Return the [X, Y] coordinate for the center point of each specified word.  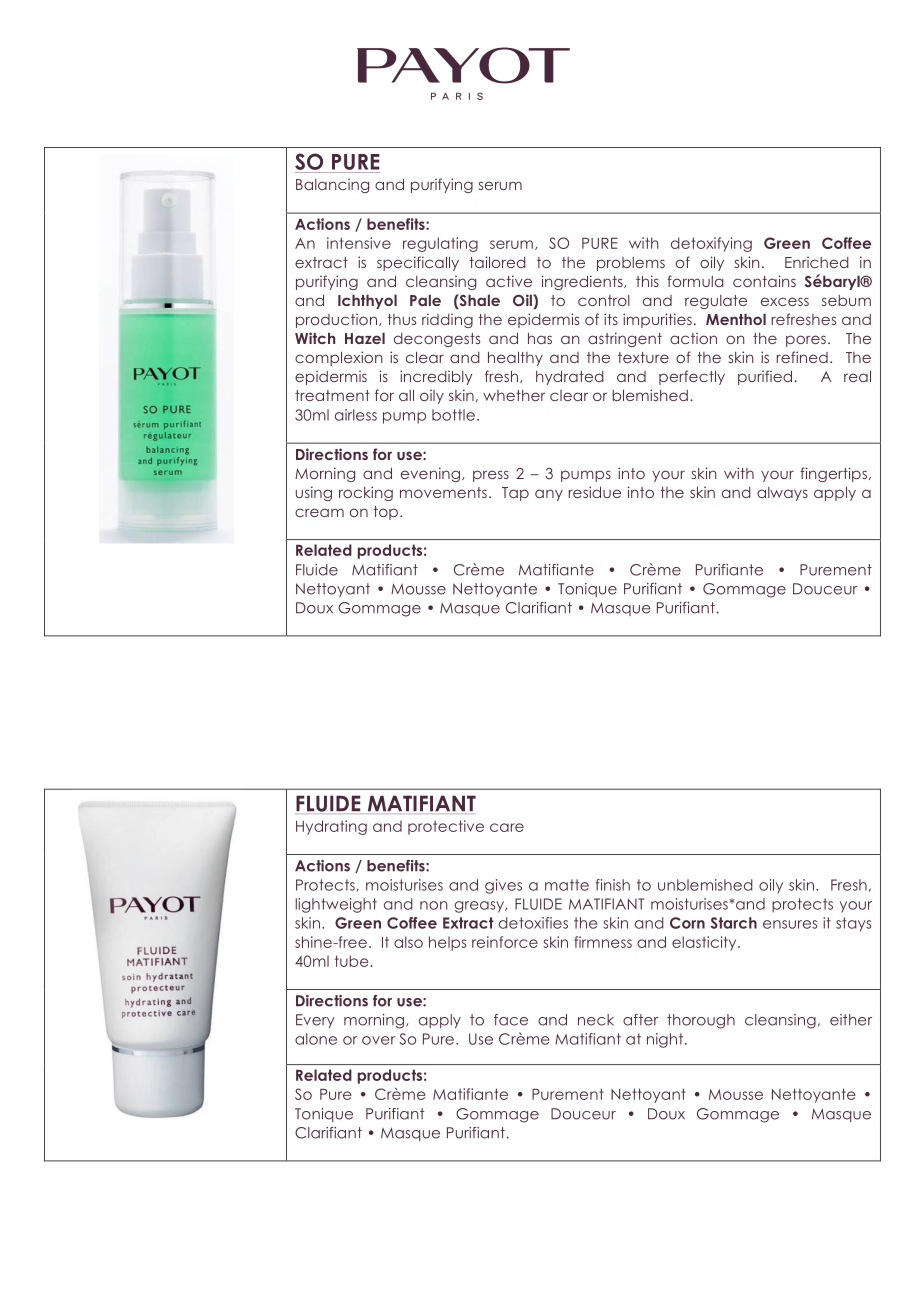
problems [631, 264]
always [782, 494]
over [378, 1040]
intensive [359, 243]
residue [595, 492]
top [385, 513]
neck [596, 1020]
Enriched [817, 262]
